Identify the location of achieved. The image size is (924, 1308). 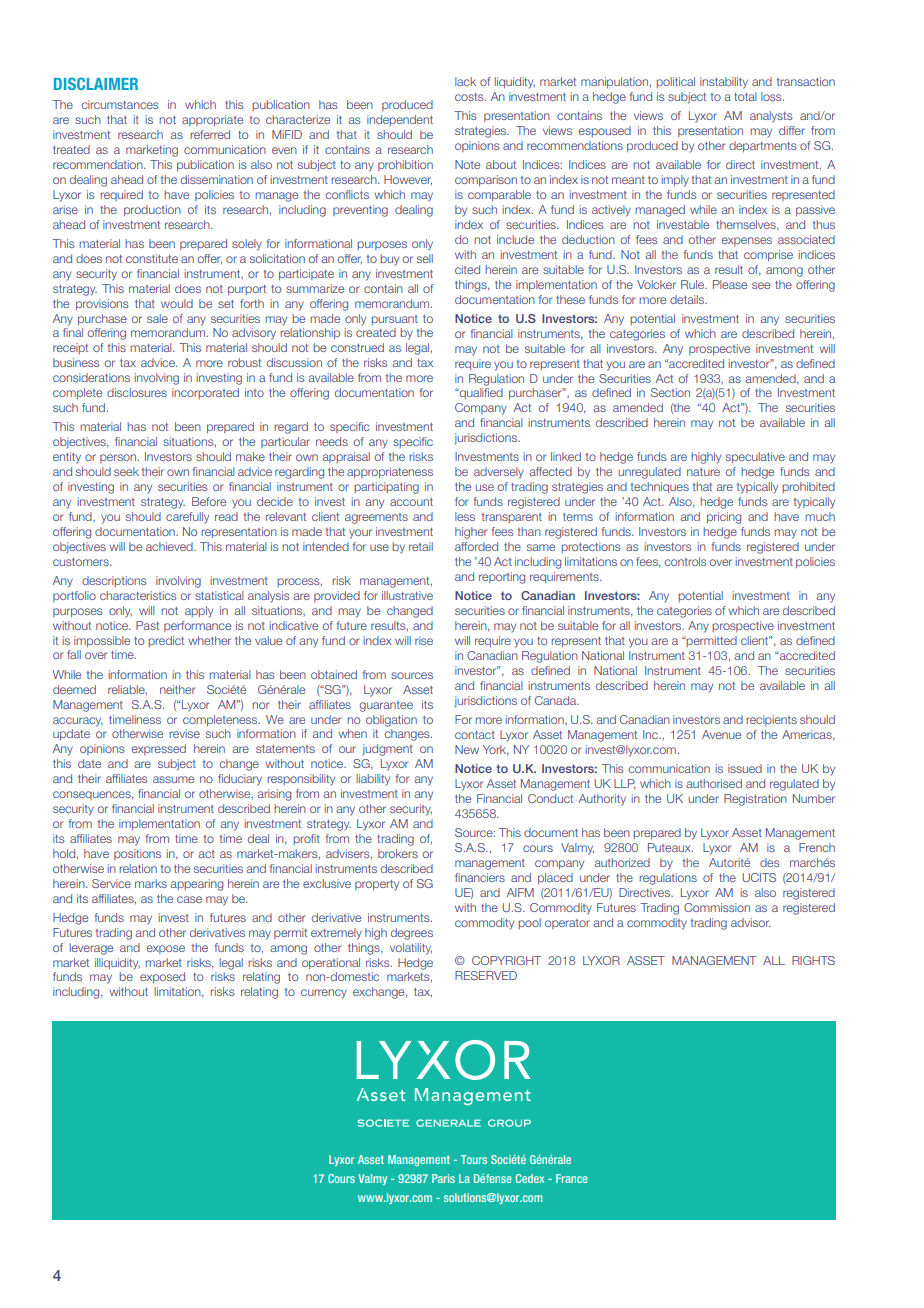
(170, 546).
